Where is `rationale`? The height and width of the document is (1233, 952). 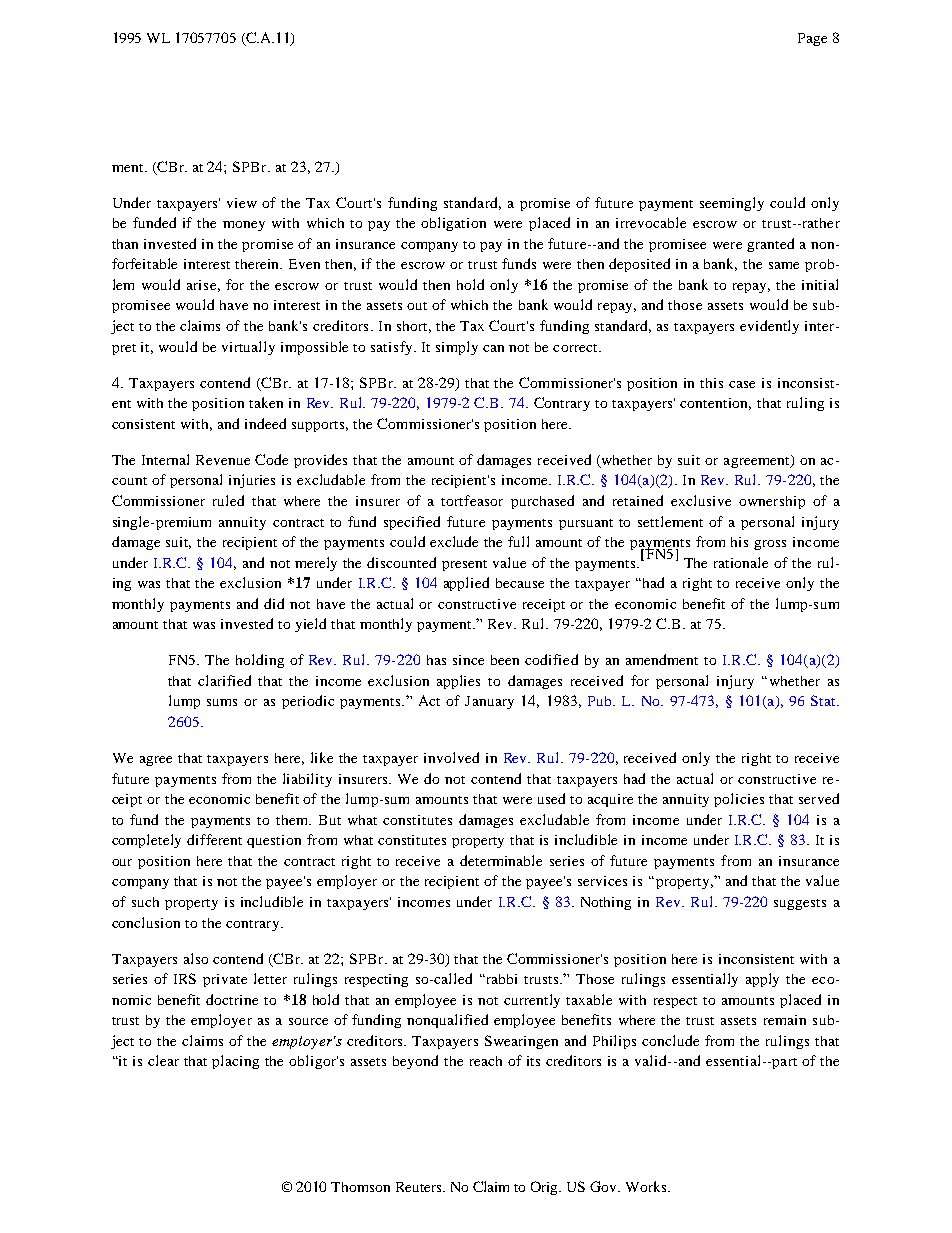 rationale is located at coordinates (741, 562).
